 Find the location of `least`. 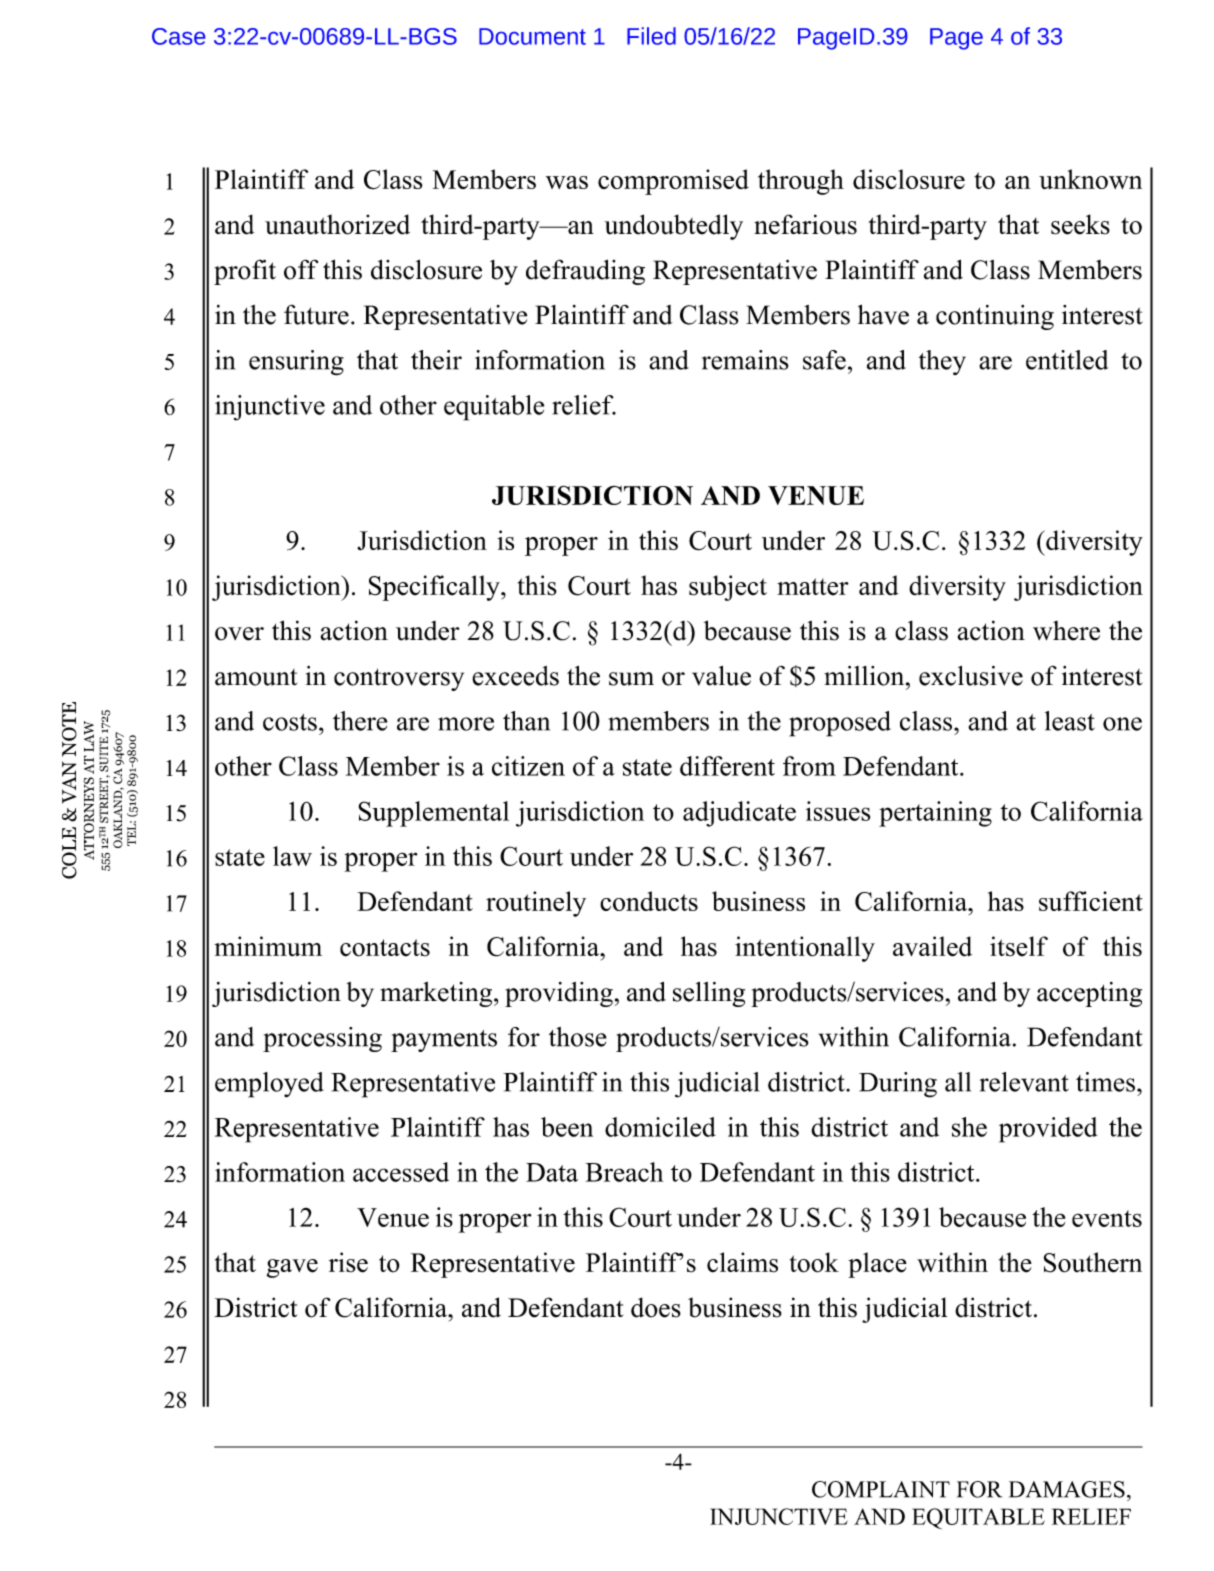

least is located at coordinates (1070, 721).
